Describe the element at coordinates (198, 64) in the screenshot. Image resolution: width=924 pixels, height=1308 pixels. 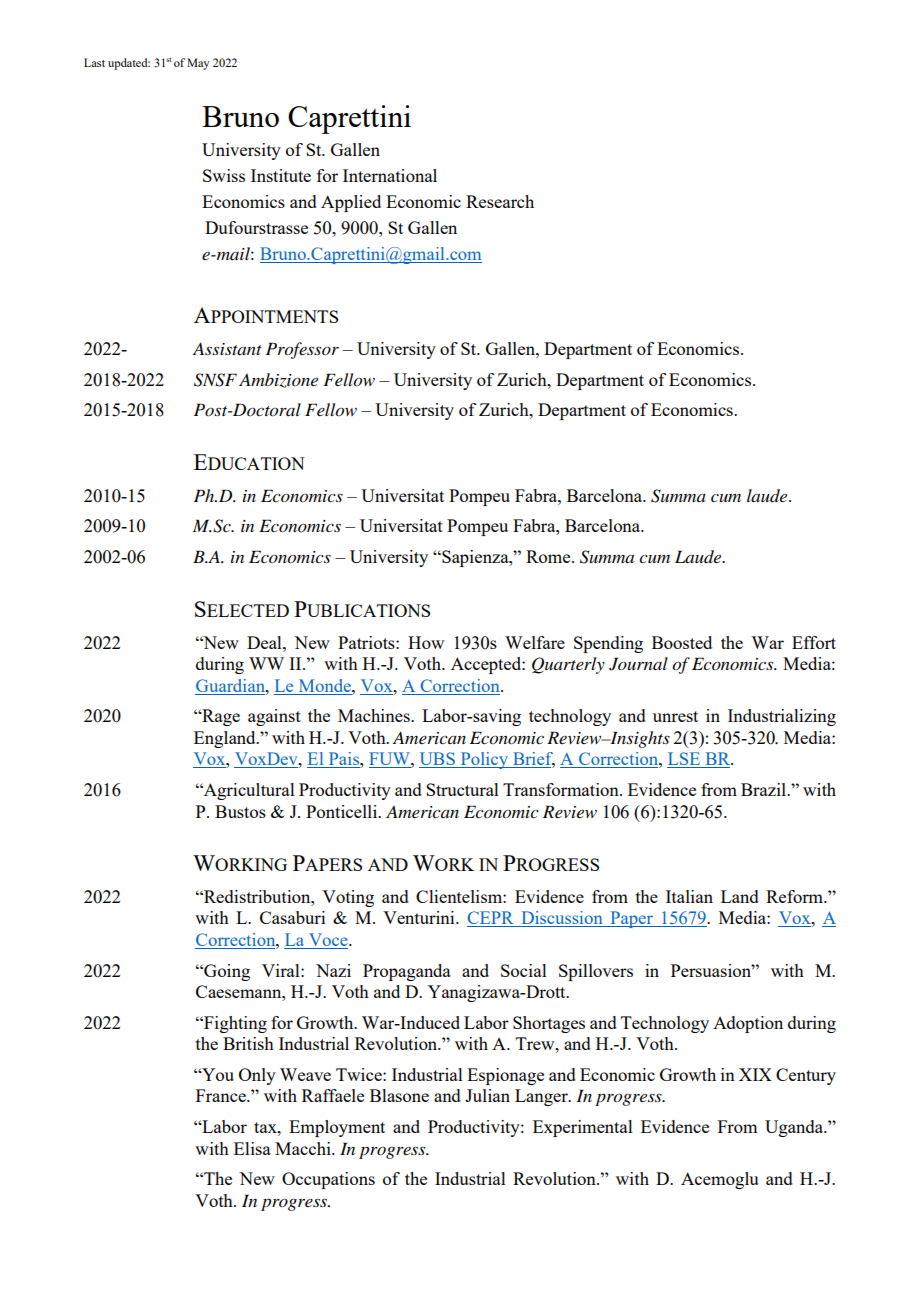
I see `May` at that location.
